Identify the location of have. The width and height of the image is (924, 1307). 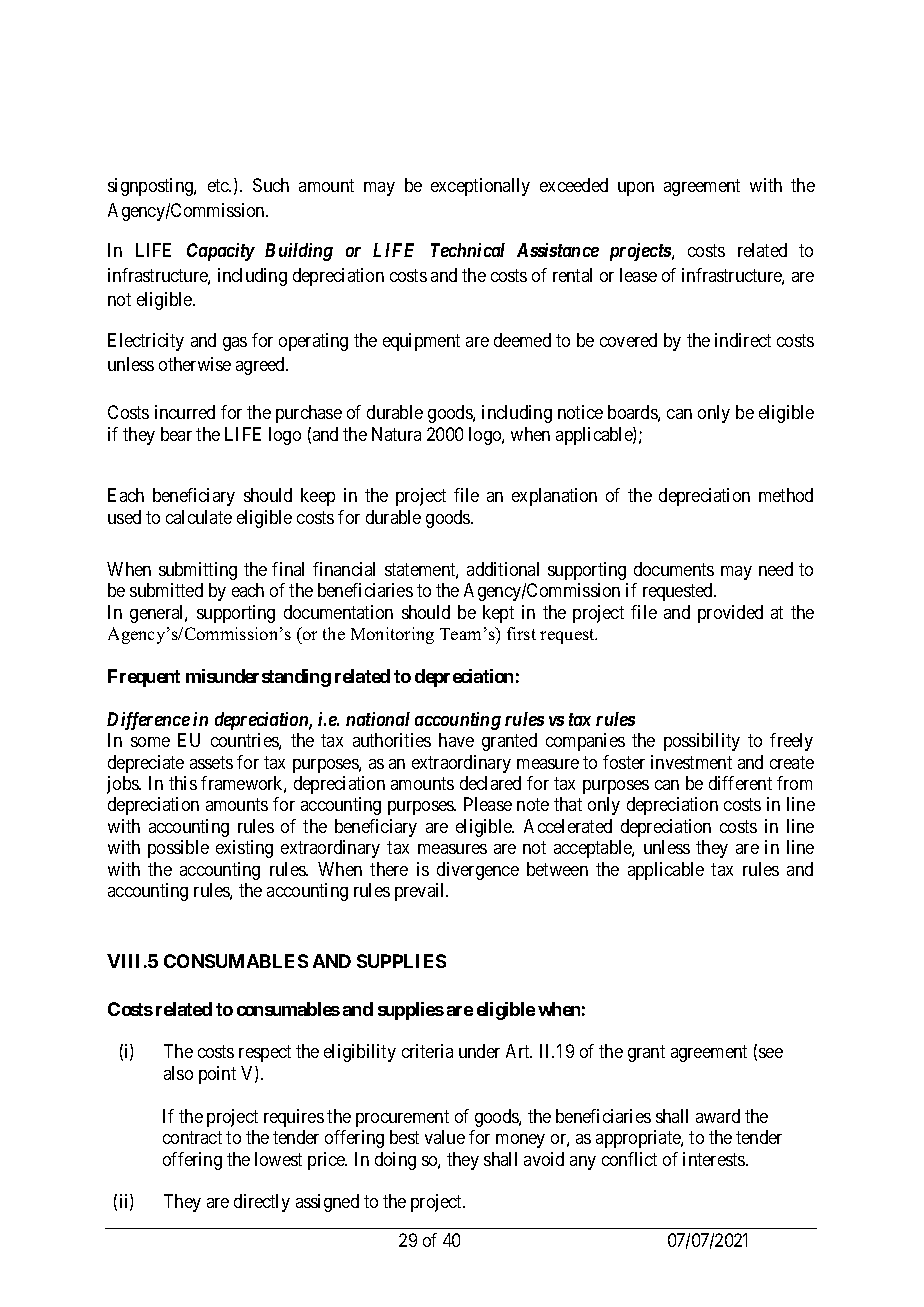
(456, 740).
